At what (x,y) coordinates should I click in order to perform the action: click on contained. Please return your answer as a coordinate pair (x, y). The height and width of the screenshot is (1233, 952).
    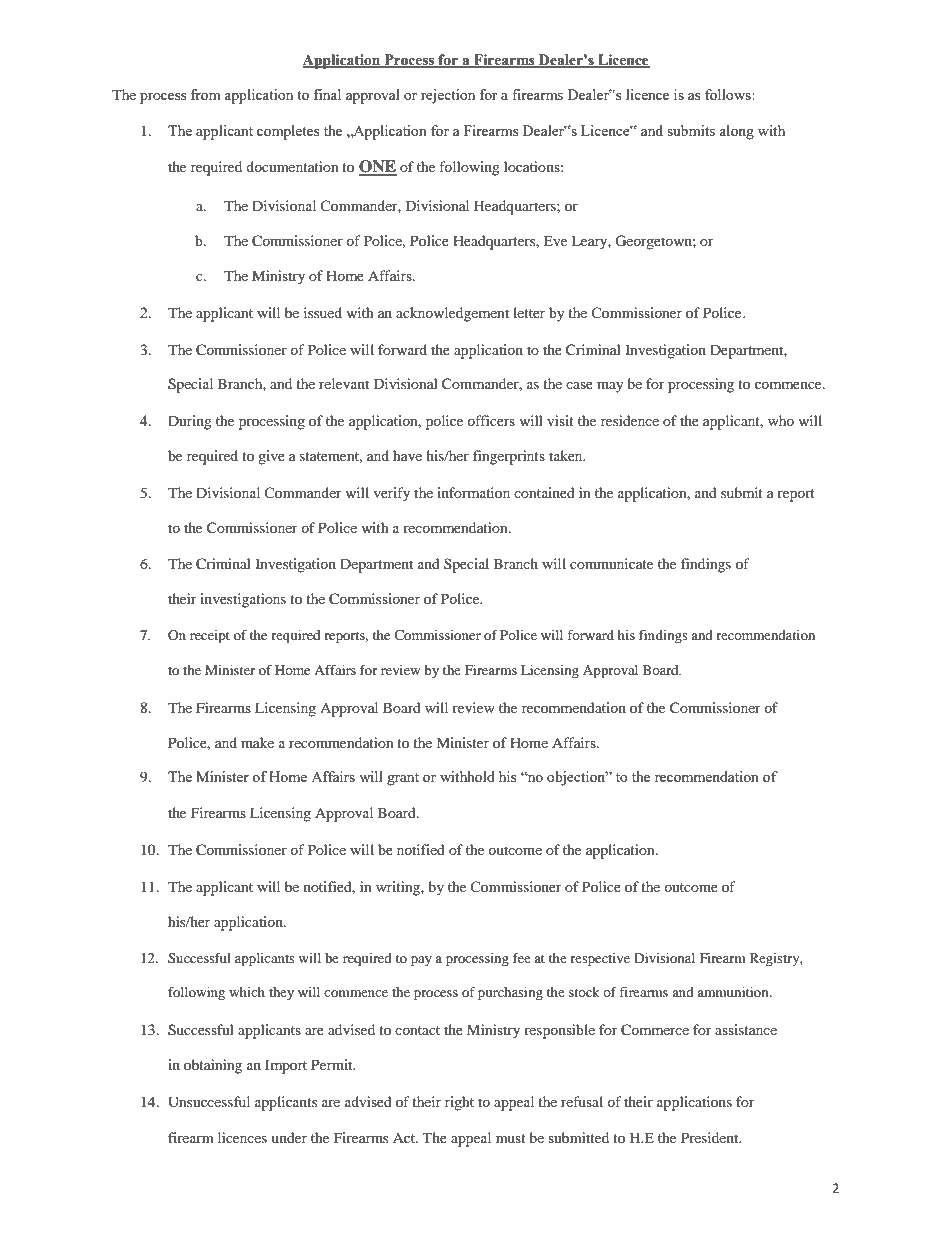
    Looking at the image, I should click on (544, 492).
